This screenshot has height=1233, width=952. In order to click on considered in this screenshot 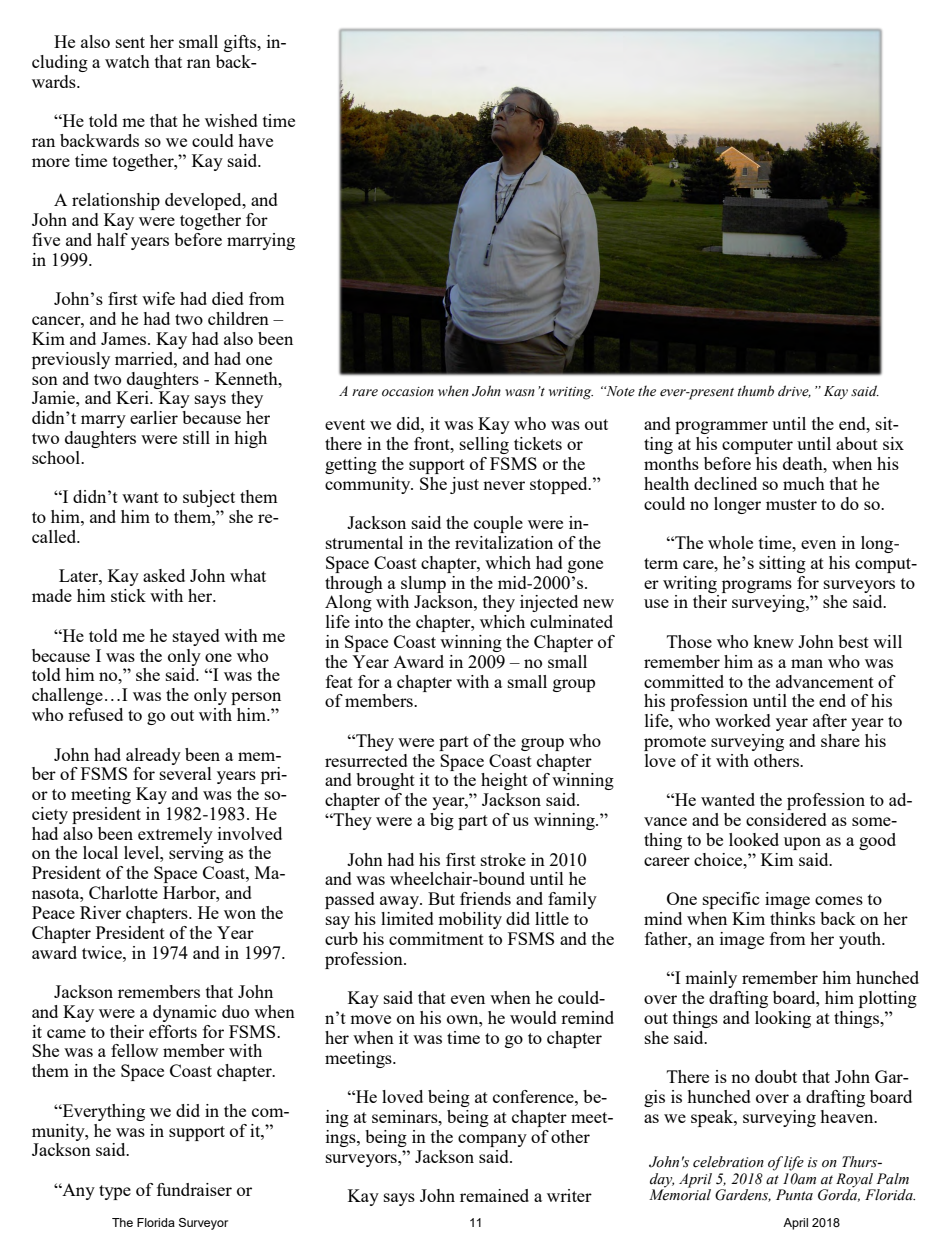, I will do `click(786, 819)`.
